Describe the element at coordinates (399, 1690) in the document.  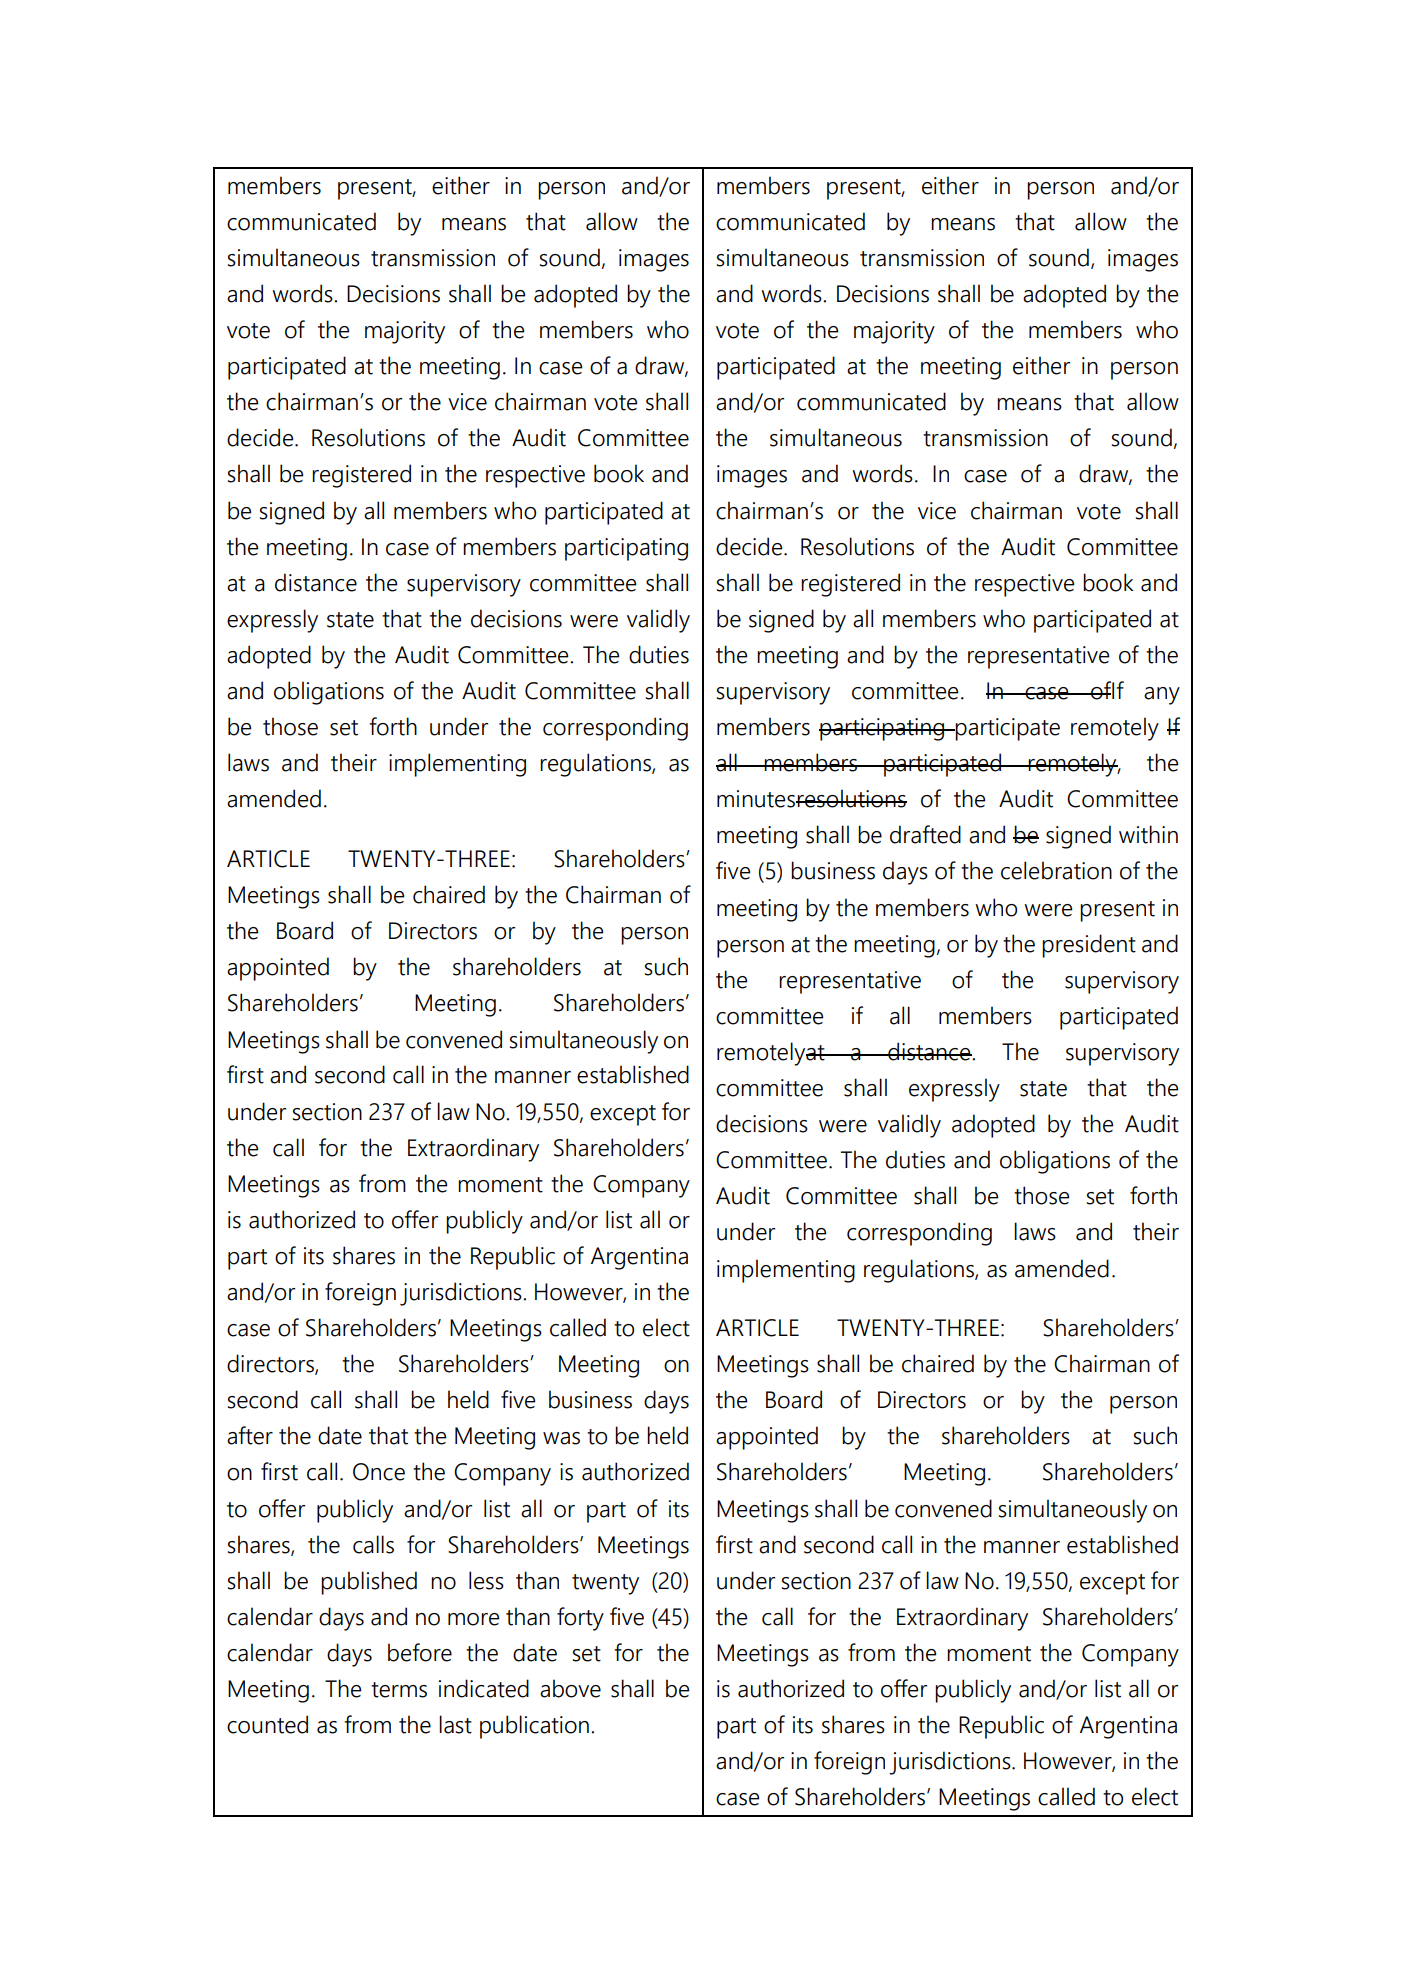
I see `terms` at that location.
